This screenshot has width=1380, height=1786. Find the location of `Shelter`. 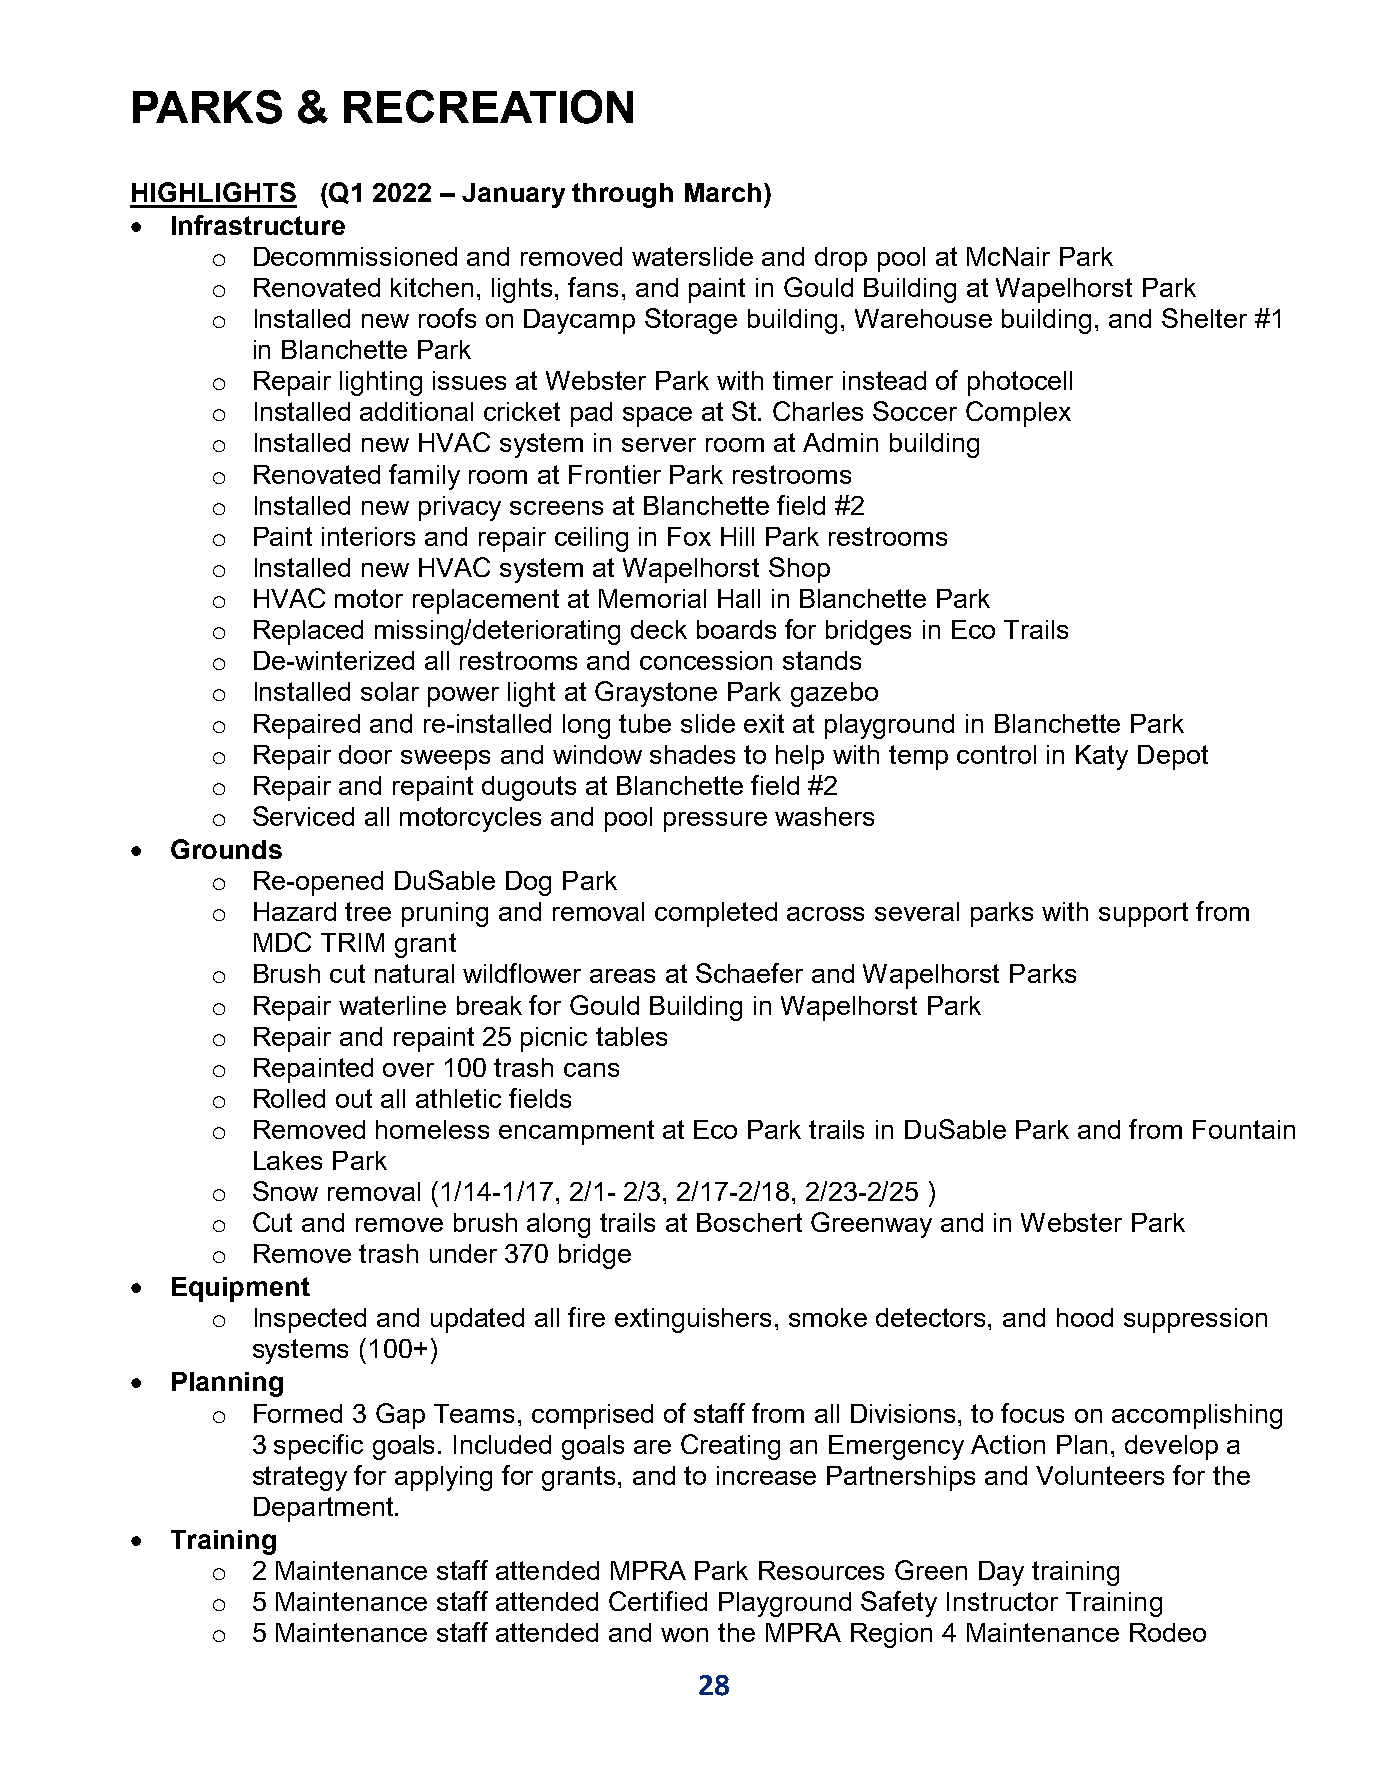

Shelter is located at coordinates (1204, 318).
